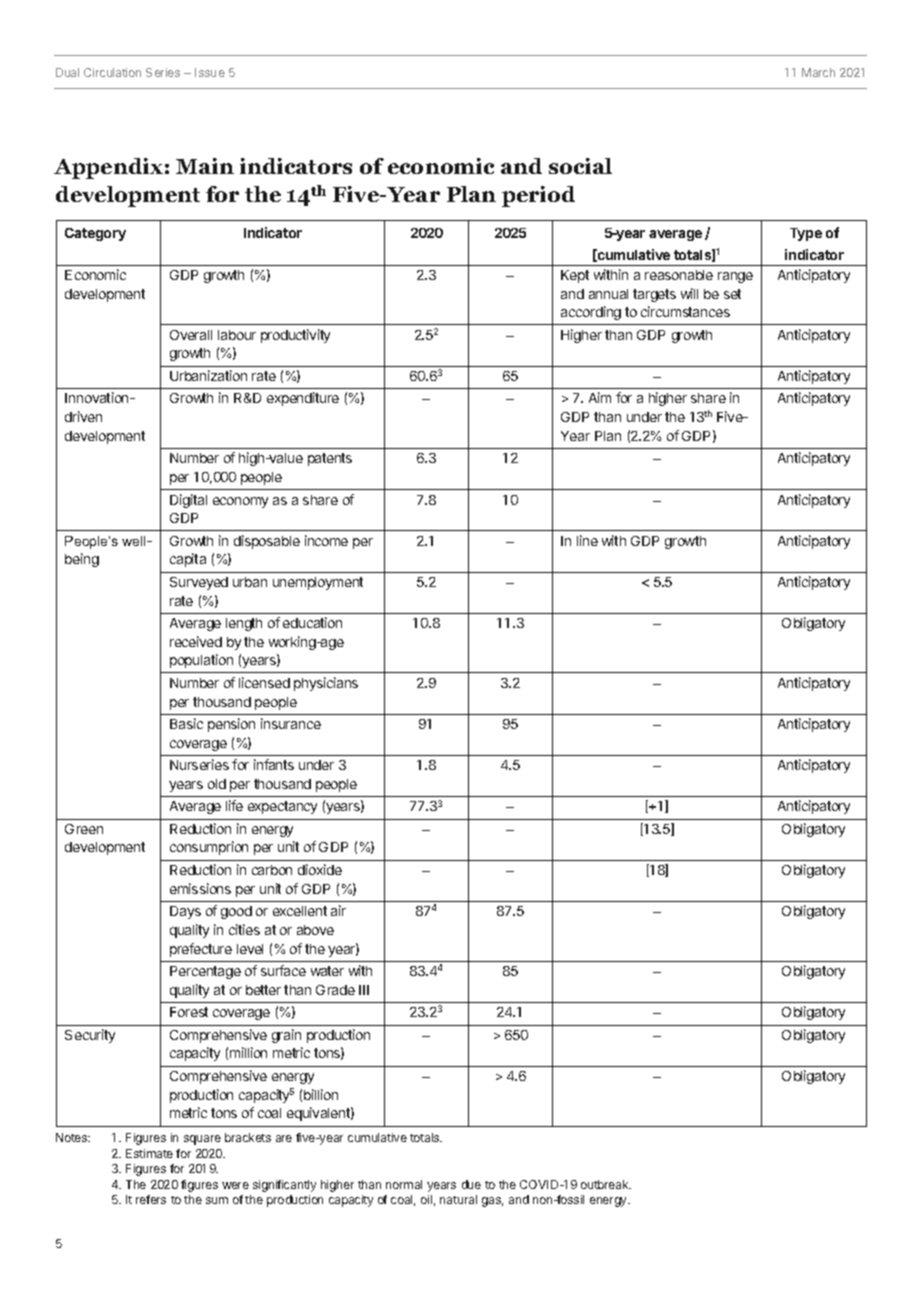 The height and width of the page is (1308, 924). What do you see at coordinates (685, 311) in the page?
I see `circumstances` at bounding box center [685, 311].
